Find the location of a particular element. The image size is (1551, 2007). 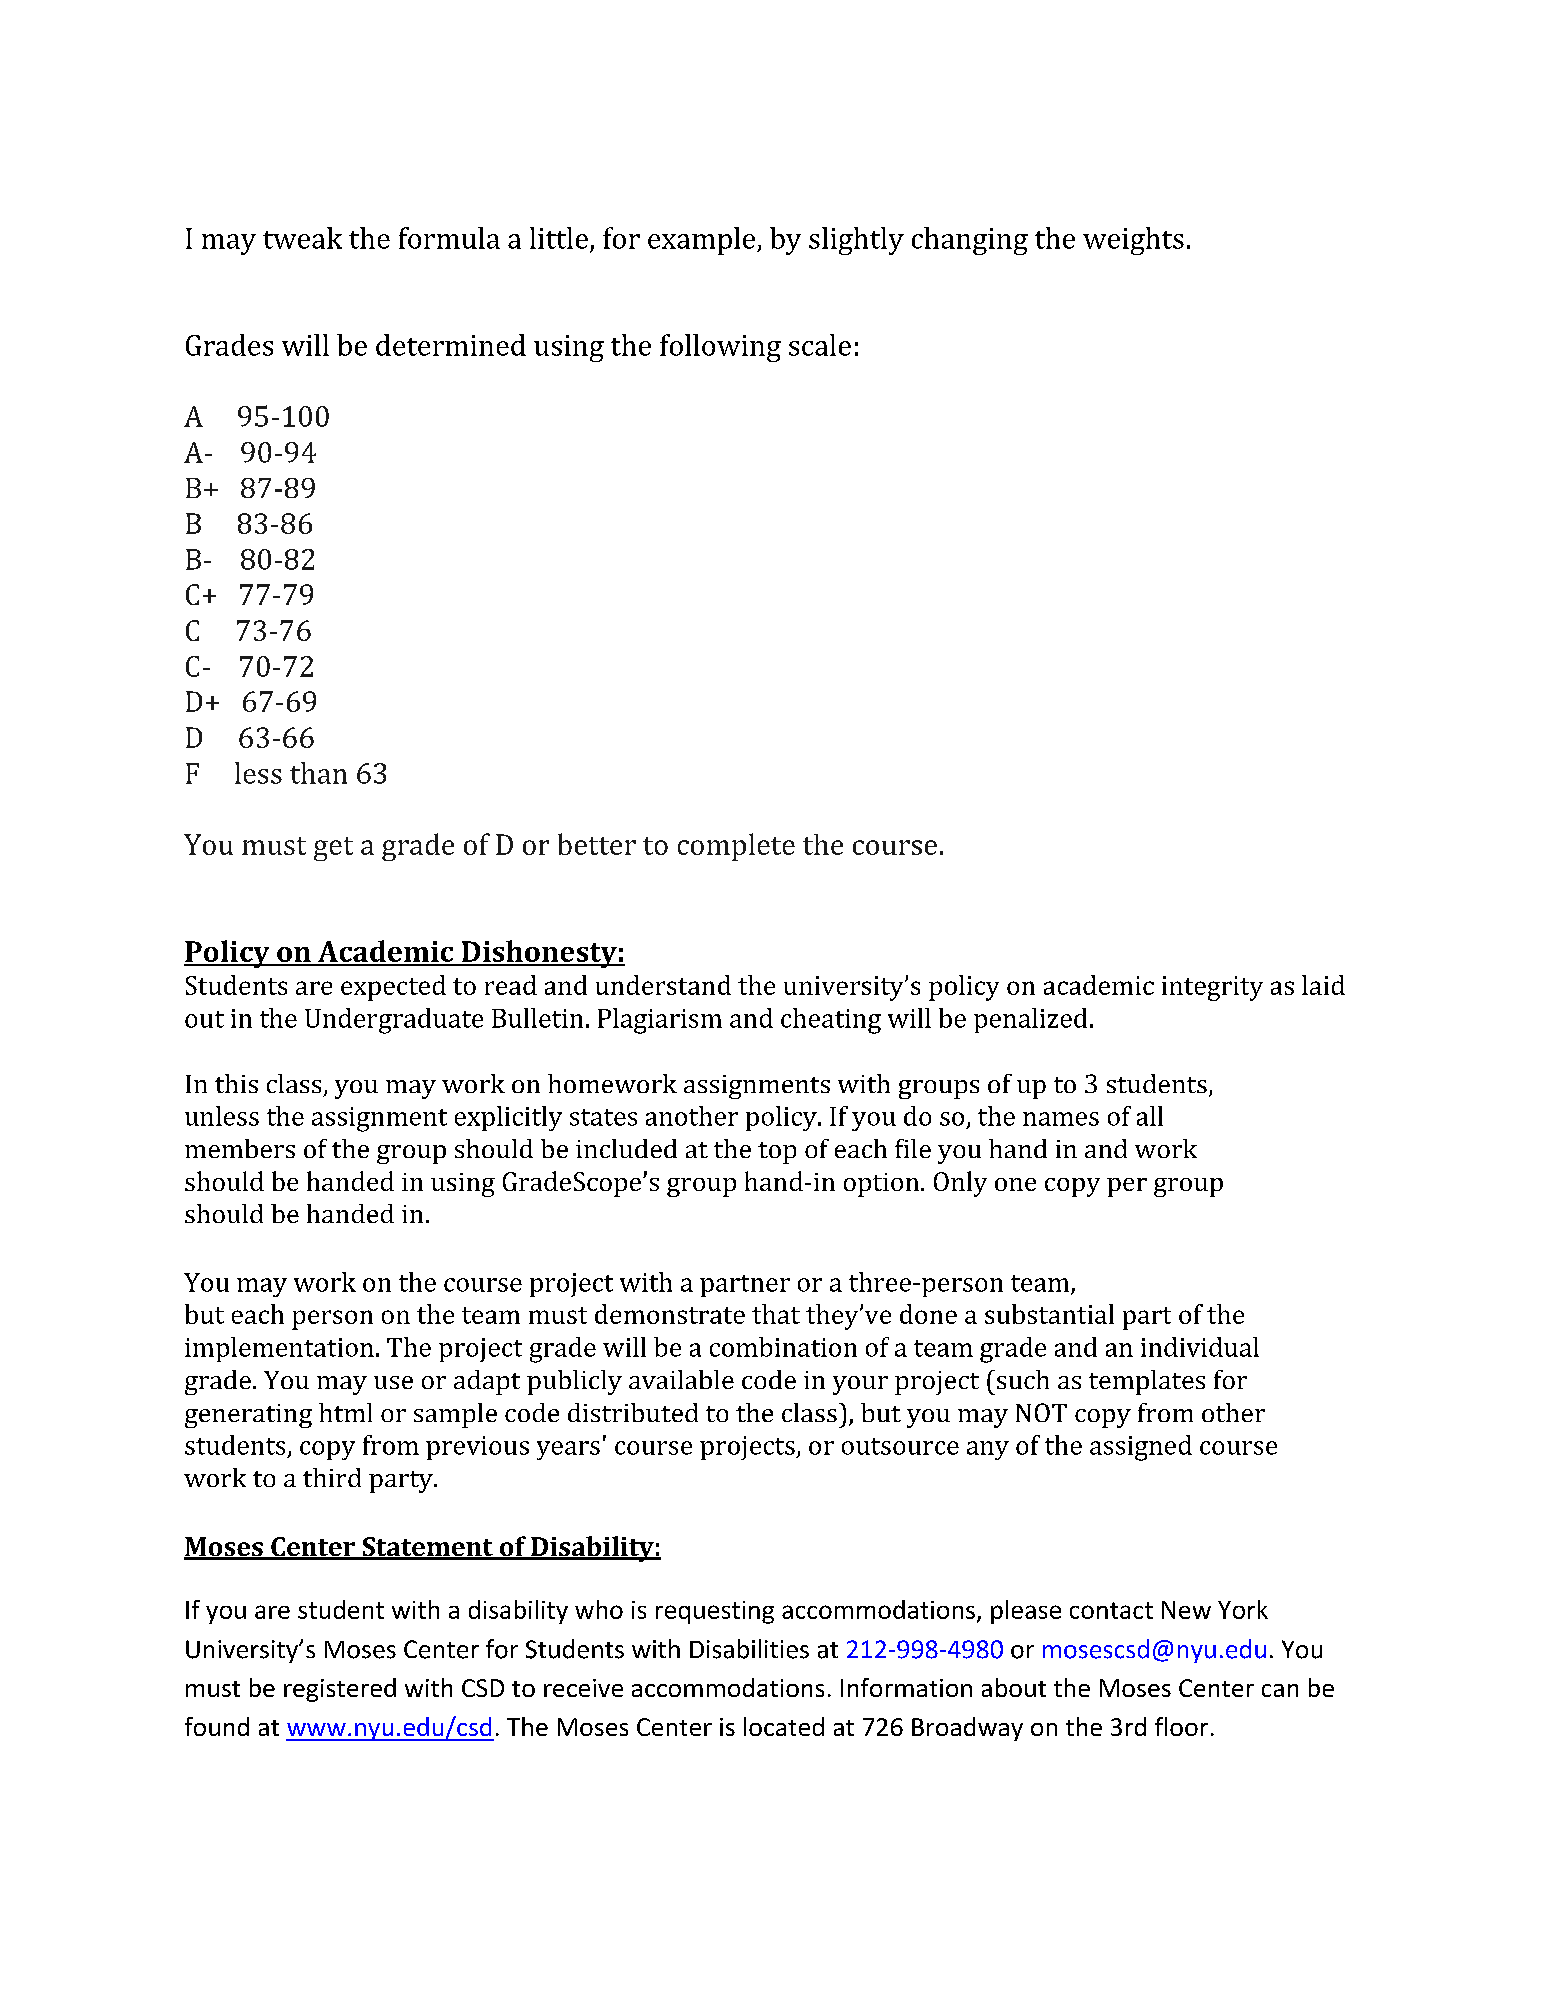

registered is located at coordinates (340, 1690).
